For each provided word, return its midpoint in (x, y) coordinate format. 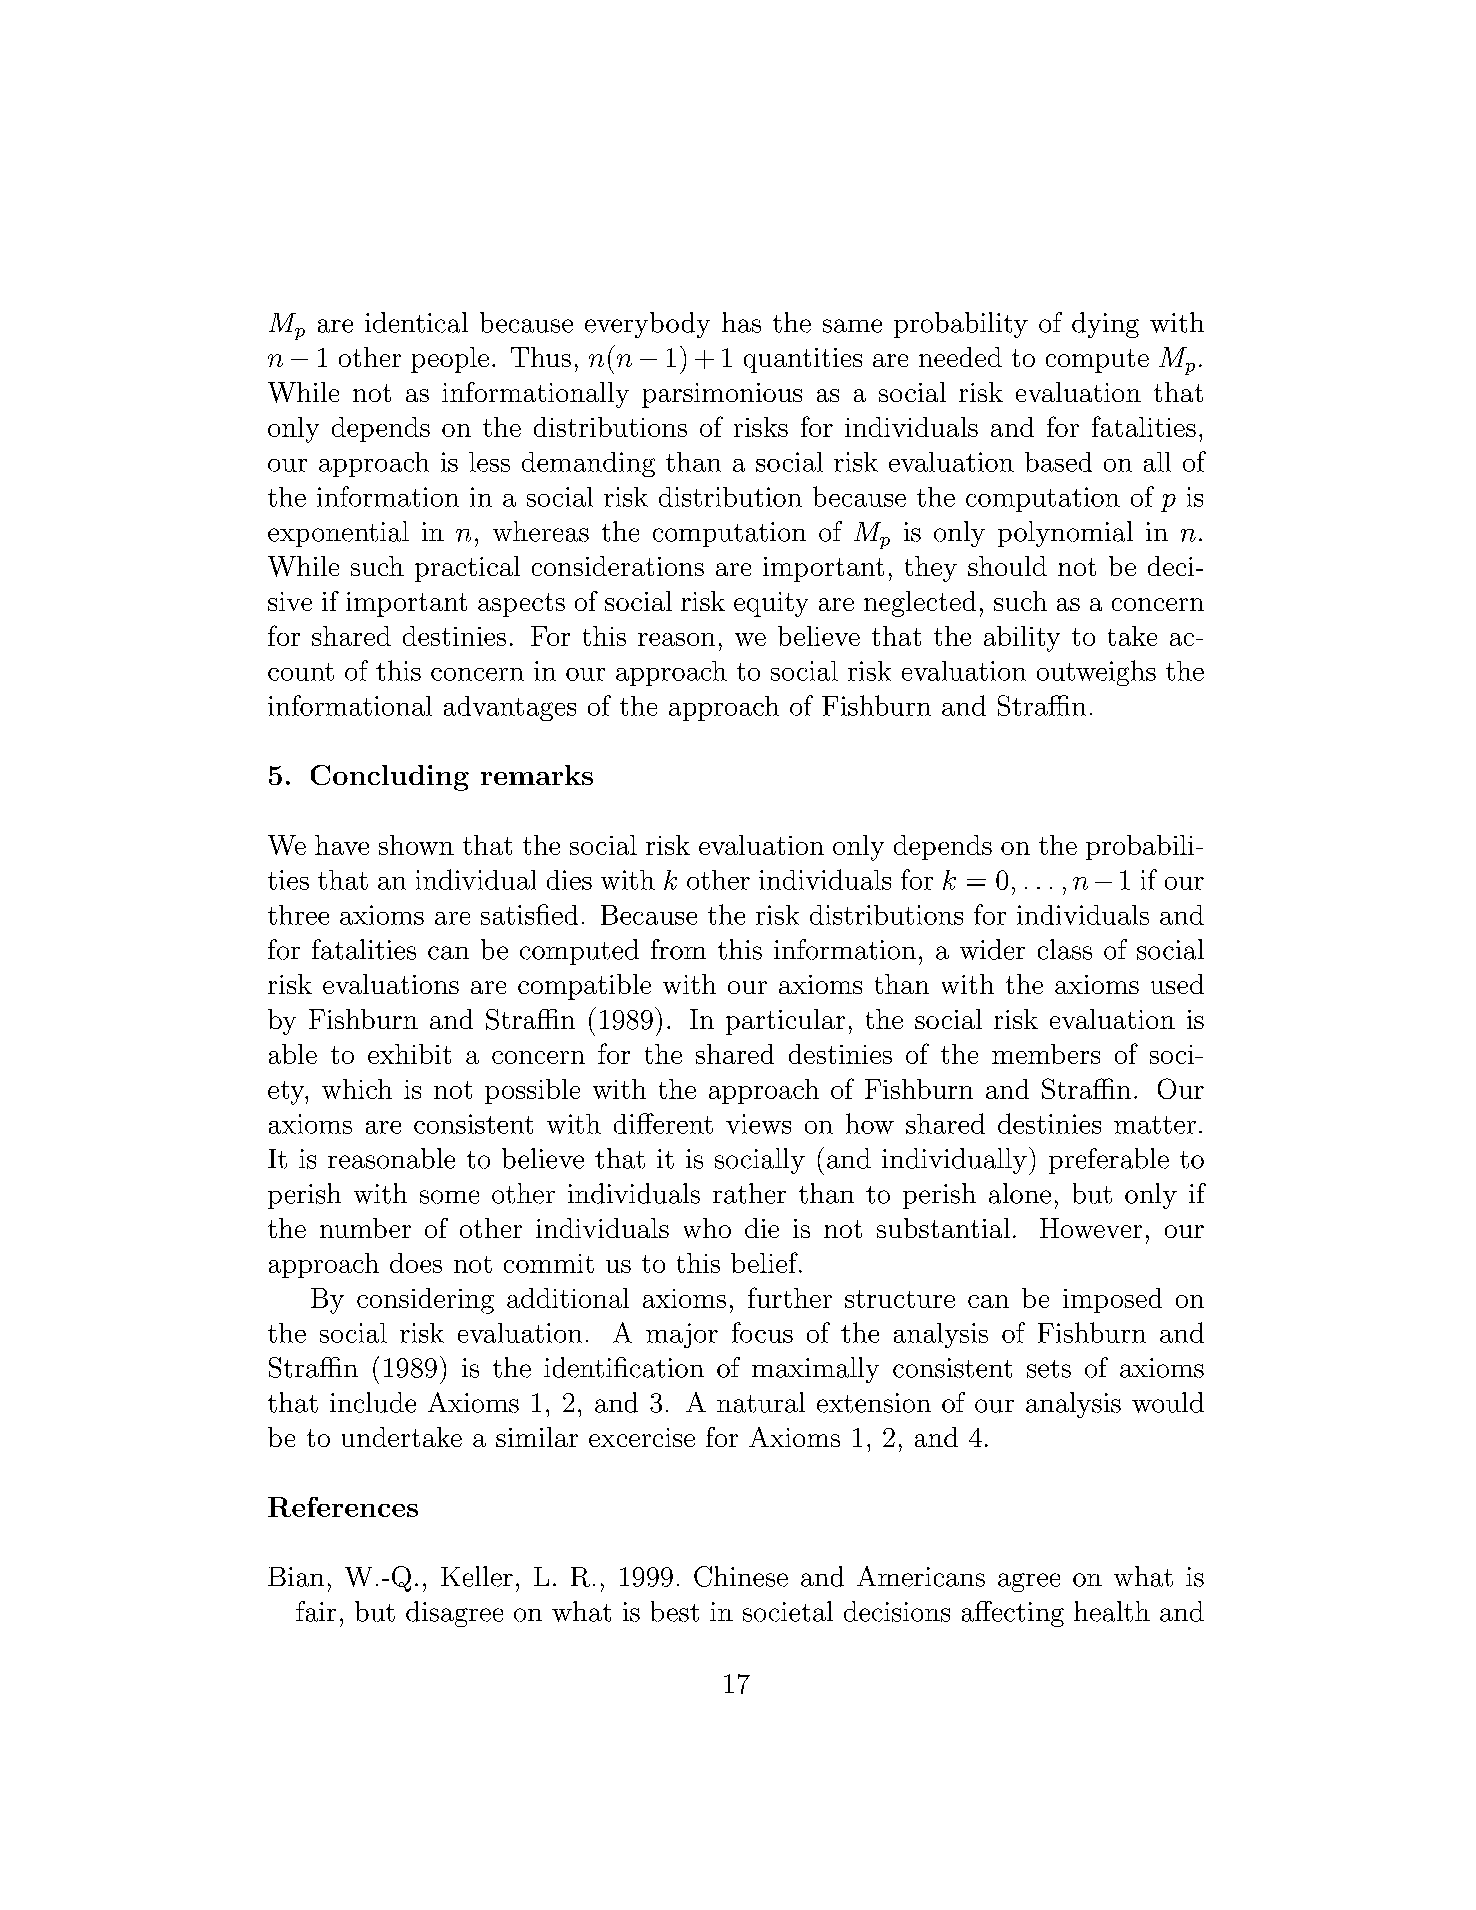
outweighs (1096, 673)
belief (765, 1262)
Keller (477, 1576)
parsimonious (722, 395)
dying (1105, 325)
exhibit (409, 1054)
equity (771, 604)
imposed (1112, 1300)
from (678, 949)
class (1065, 949)
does (416, 1263)
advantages (510, 708)
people (450, 360)
